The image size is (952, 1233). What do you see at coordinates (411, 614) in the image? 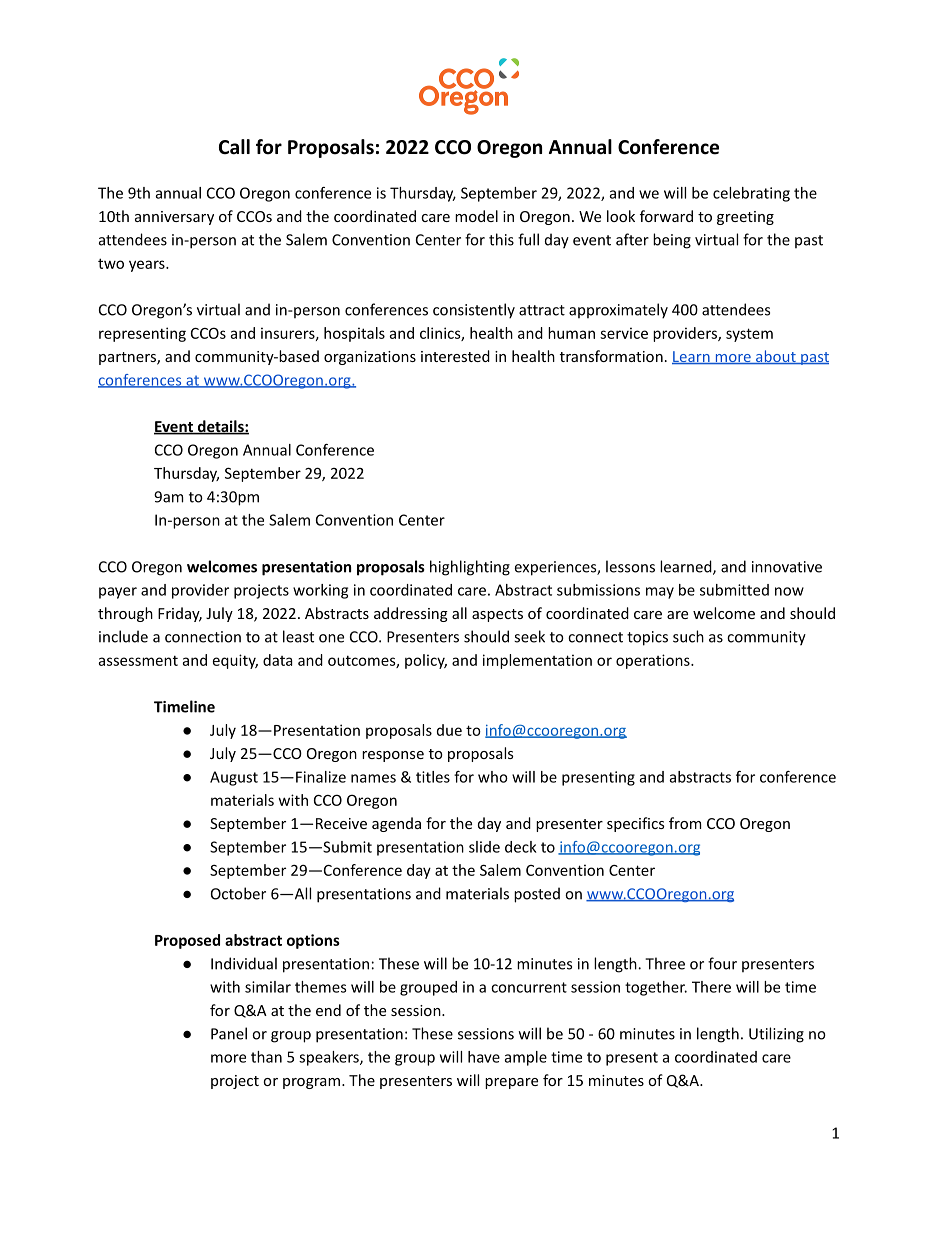
I see `addressing` at bounding box center [411, 614].
